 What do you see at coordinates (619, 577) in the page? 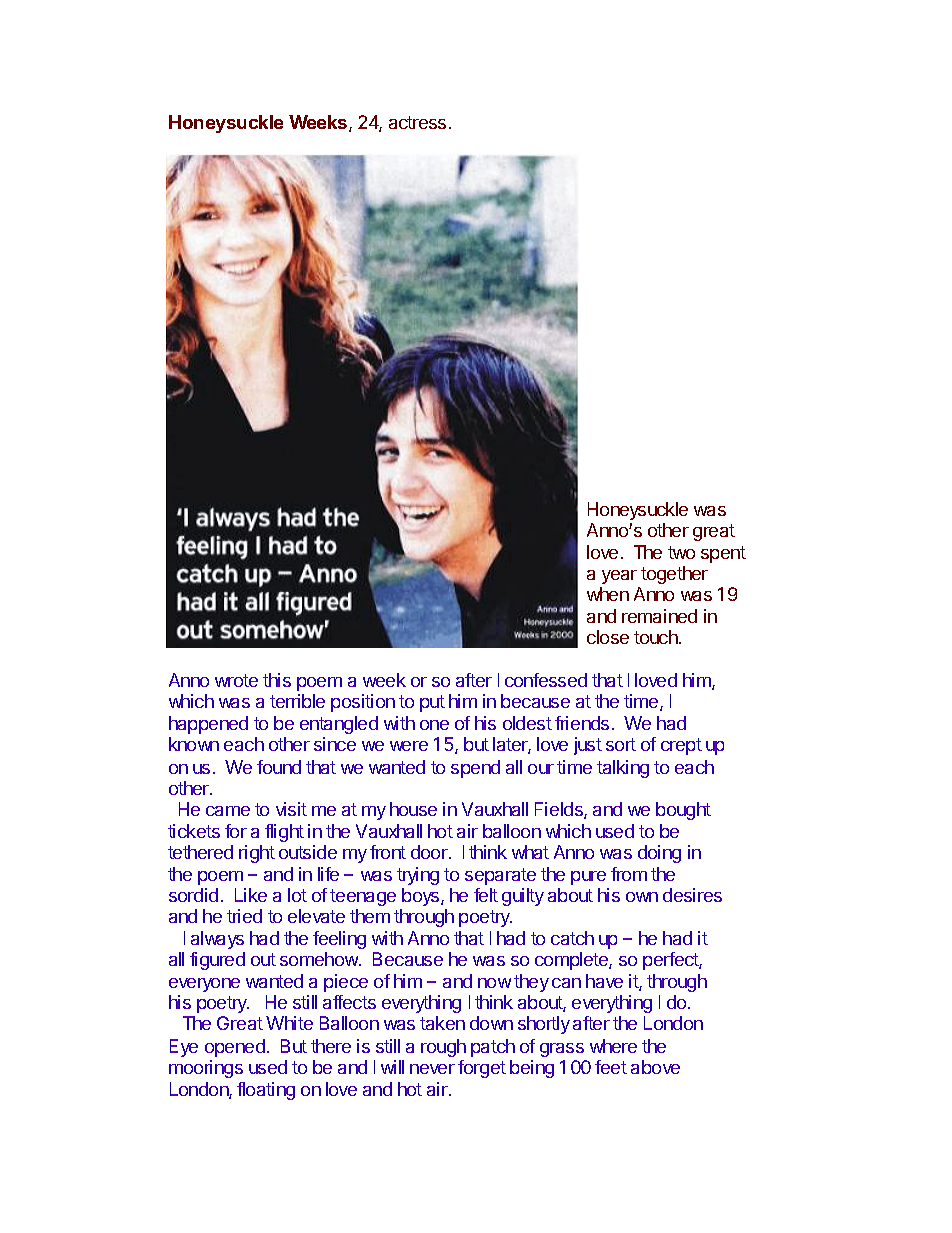
I see `year` at bounding box center [619, 577].
